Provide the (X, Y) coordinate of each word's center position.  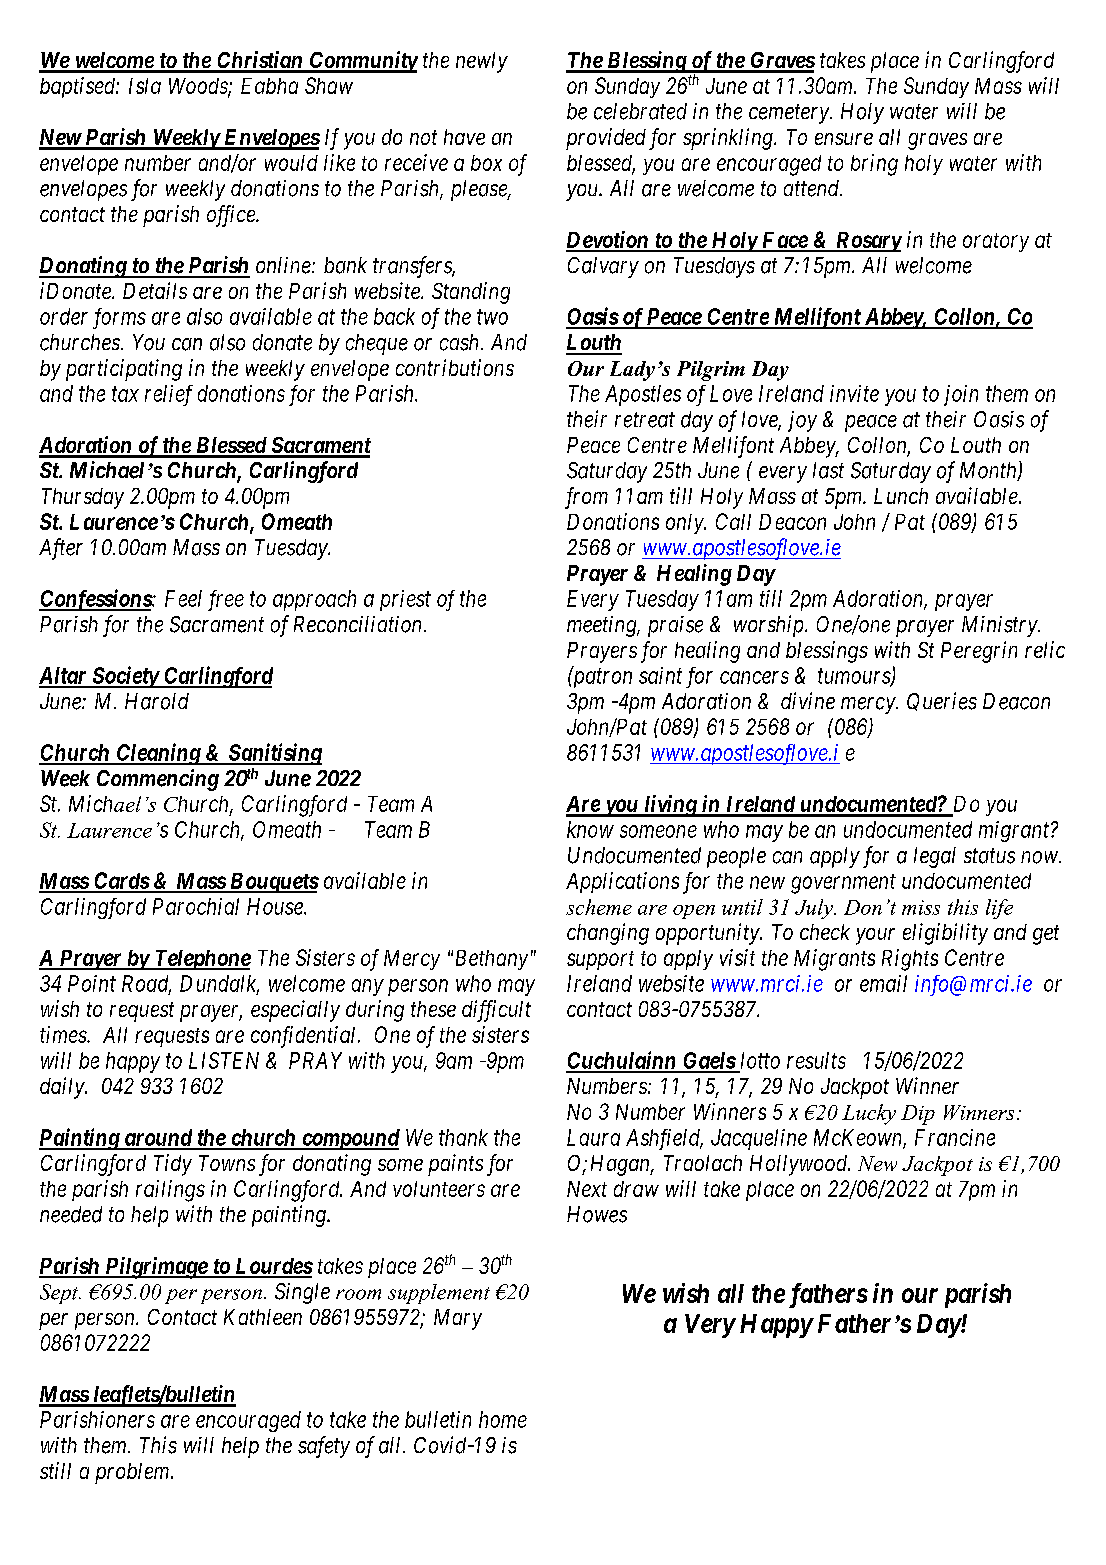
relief (169, 395)
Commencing (158, 780)
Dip (918, 1115)
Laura (593, 1137)
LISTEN (224, 1060)
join (961, 395)
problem (133, 1473)
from (586, 498)
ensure (844, 139)
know (590, 829)
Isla (145, 86)
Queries (942, 701)
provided (606, 139)
